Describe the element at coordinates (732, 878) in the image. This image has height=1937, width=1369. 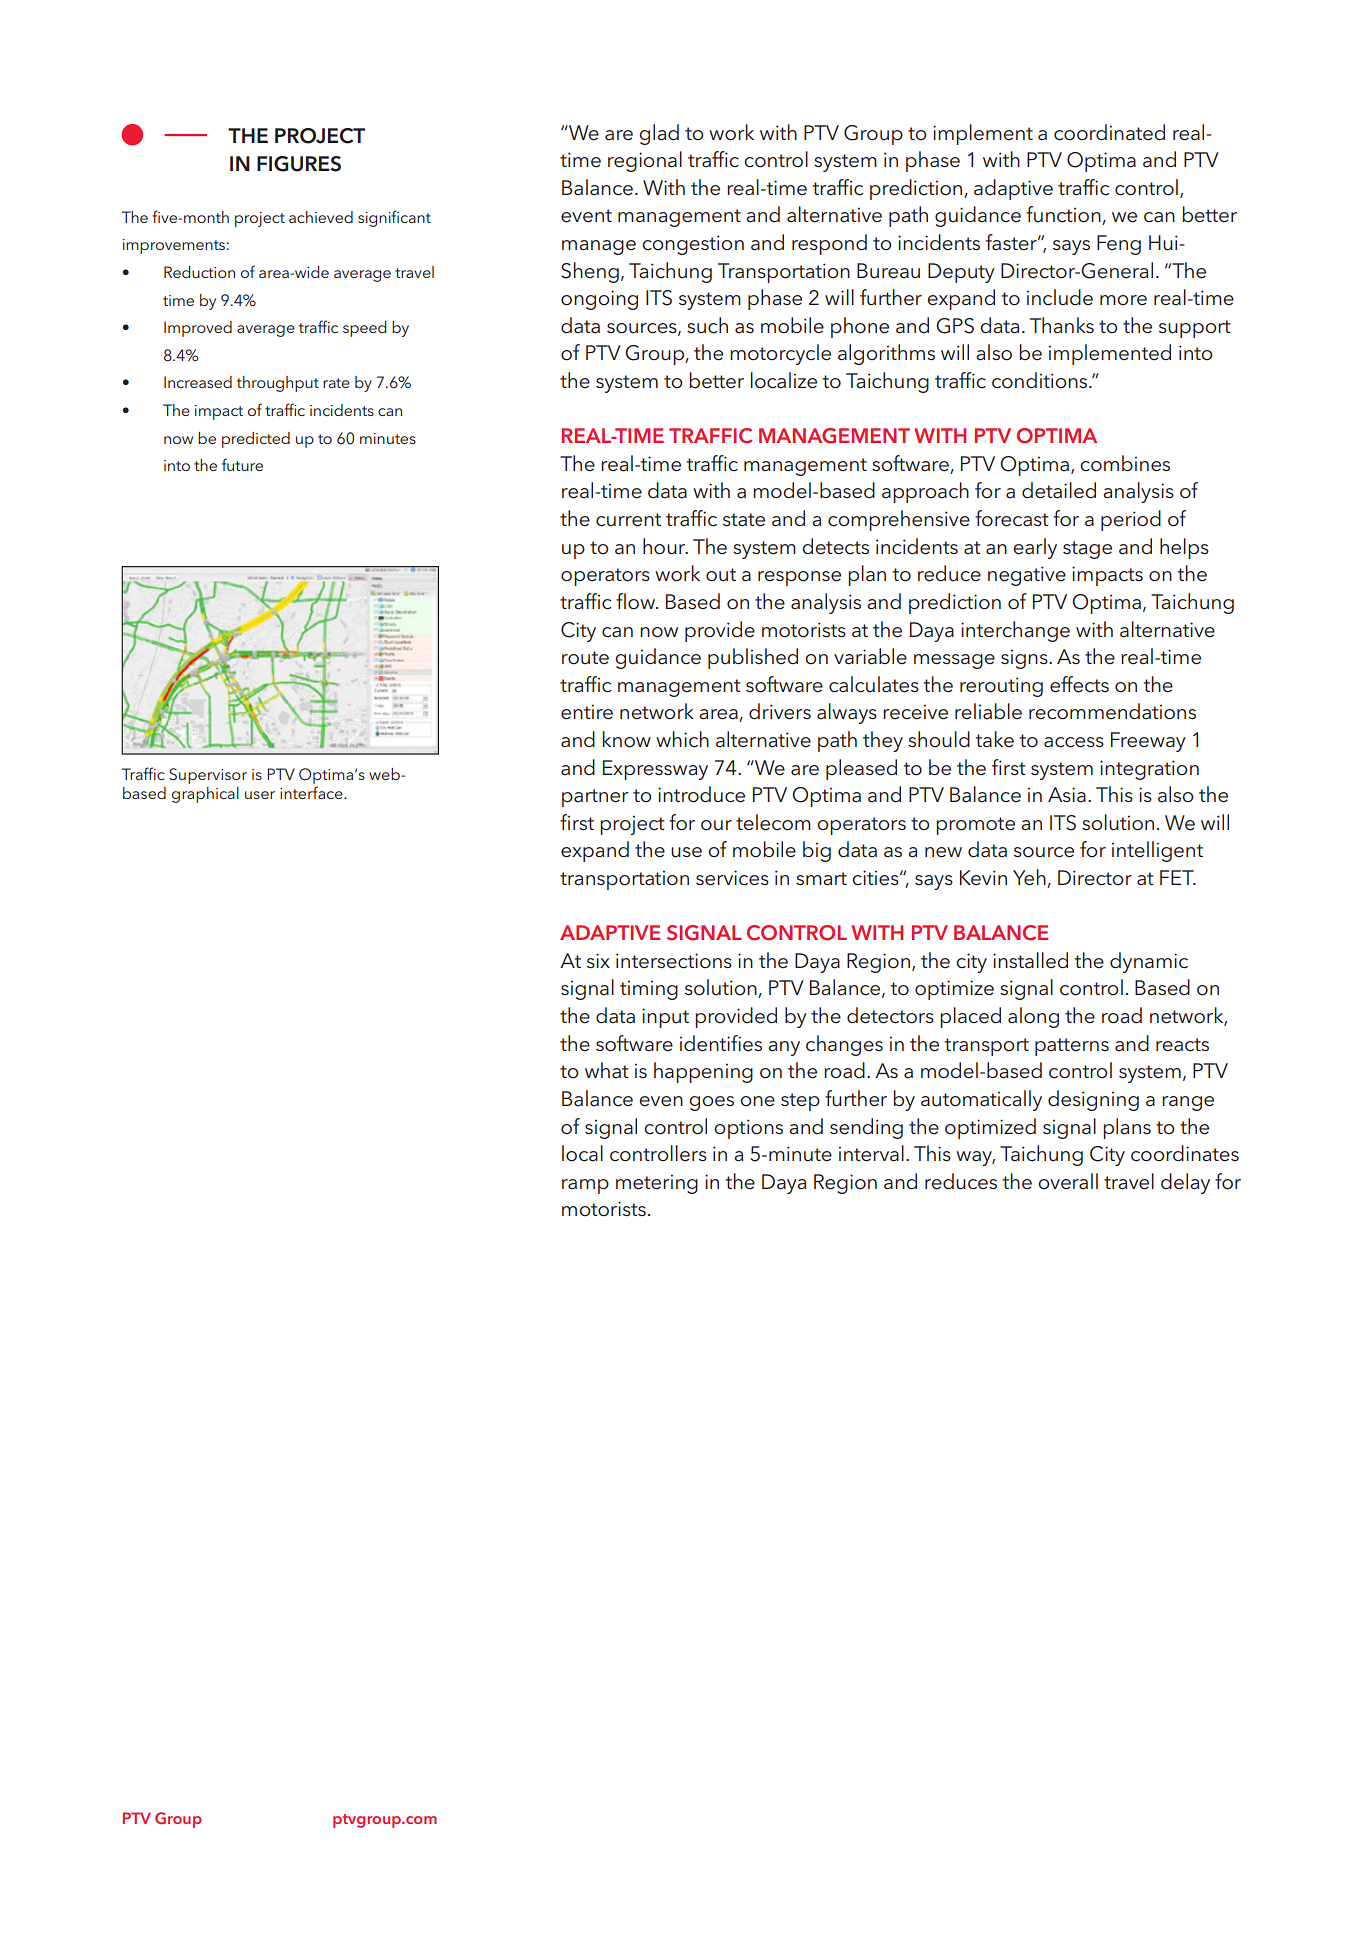
I see `services` at that location.
